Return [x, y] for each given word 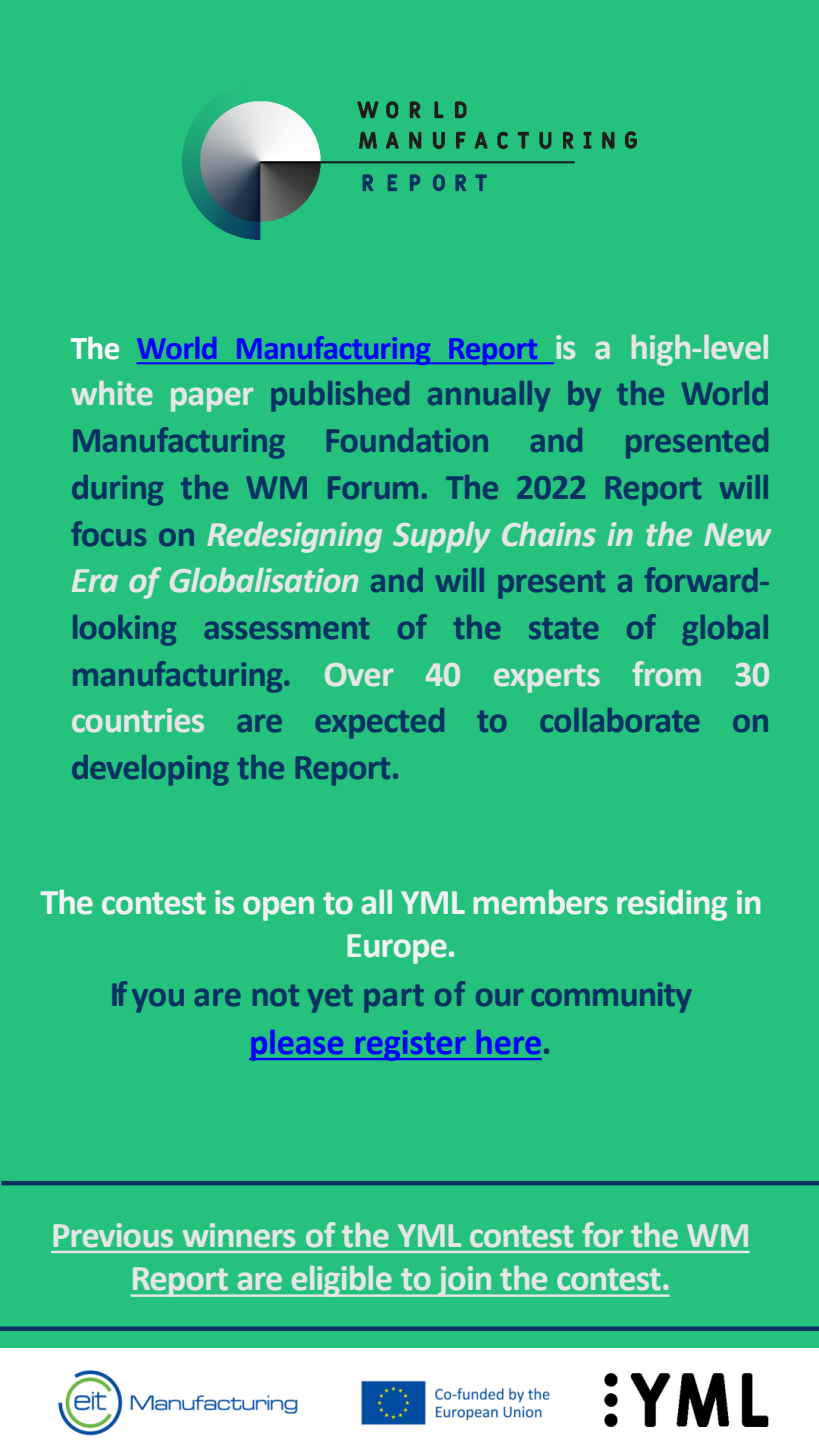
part [394, 999]
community [611, 997]
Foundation [407, 440]
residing [672, 905]
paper [212, 399]
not [276, 995]
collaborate [620, 720]
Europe [397, 949]
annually [489, 396]
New [737, 535]
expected [380, 723]
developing [150, 770]
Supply [441, 537]
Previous [113, 1235]
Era [95, 581]
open [278, 908]
